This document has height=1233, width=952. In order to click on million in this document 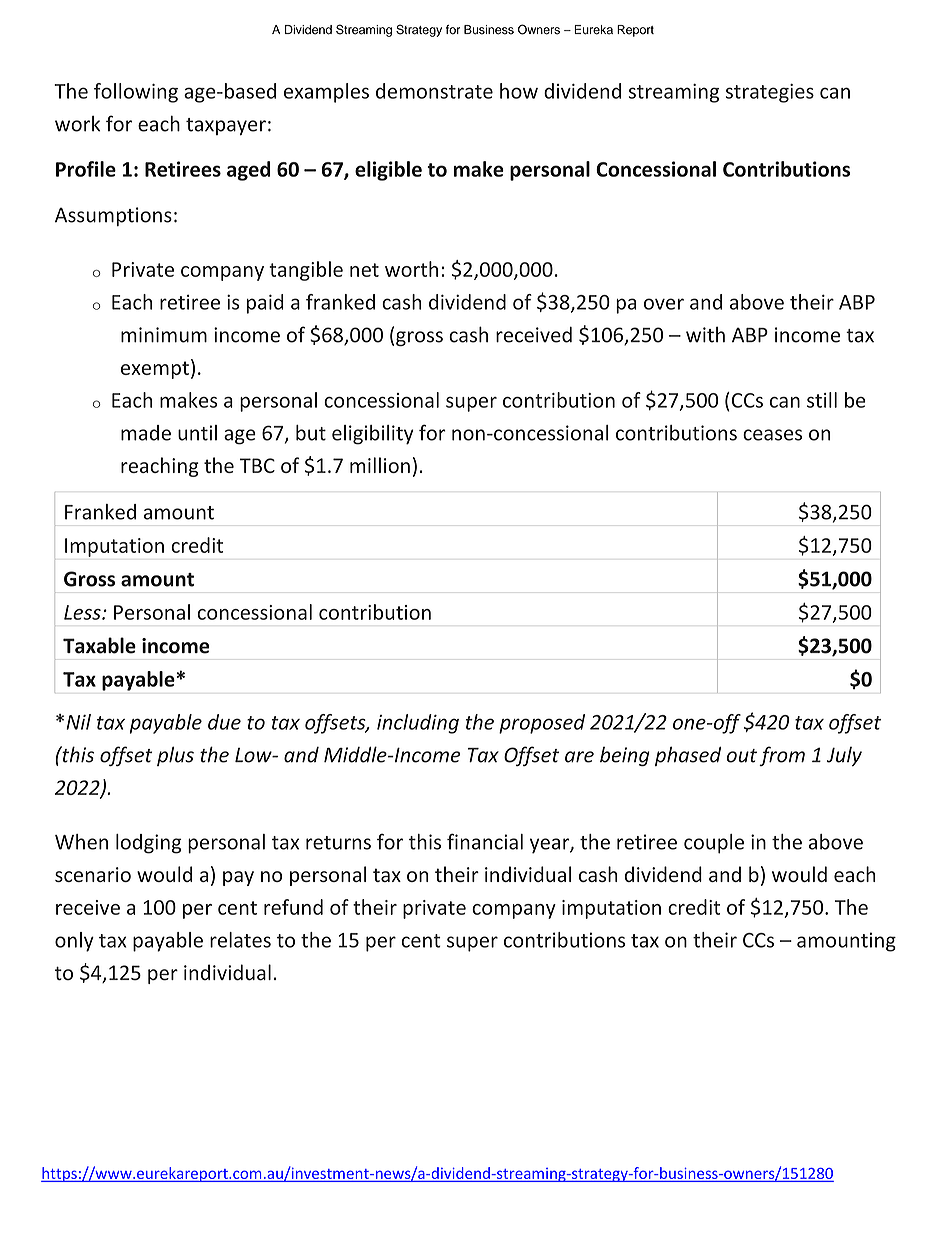, I will do `click(380, 465)`.
